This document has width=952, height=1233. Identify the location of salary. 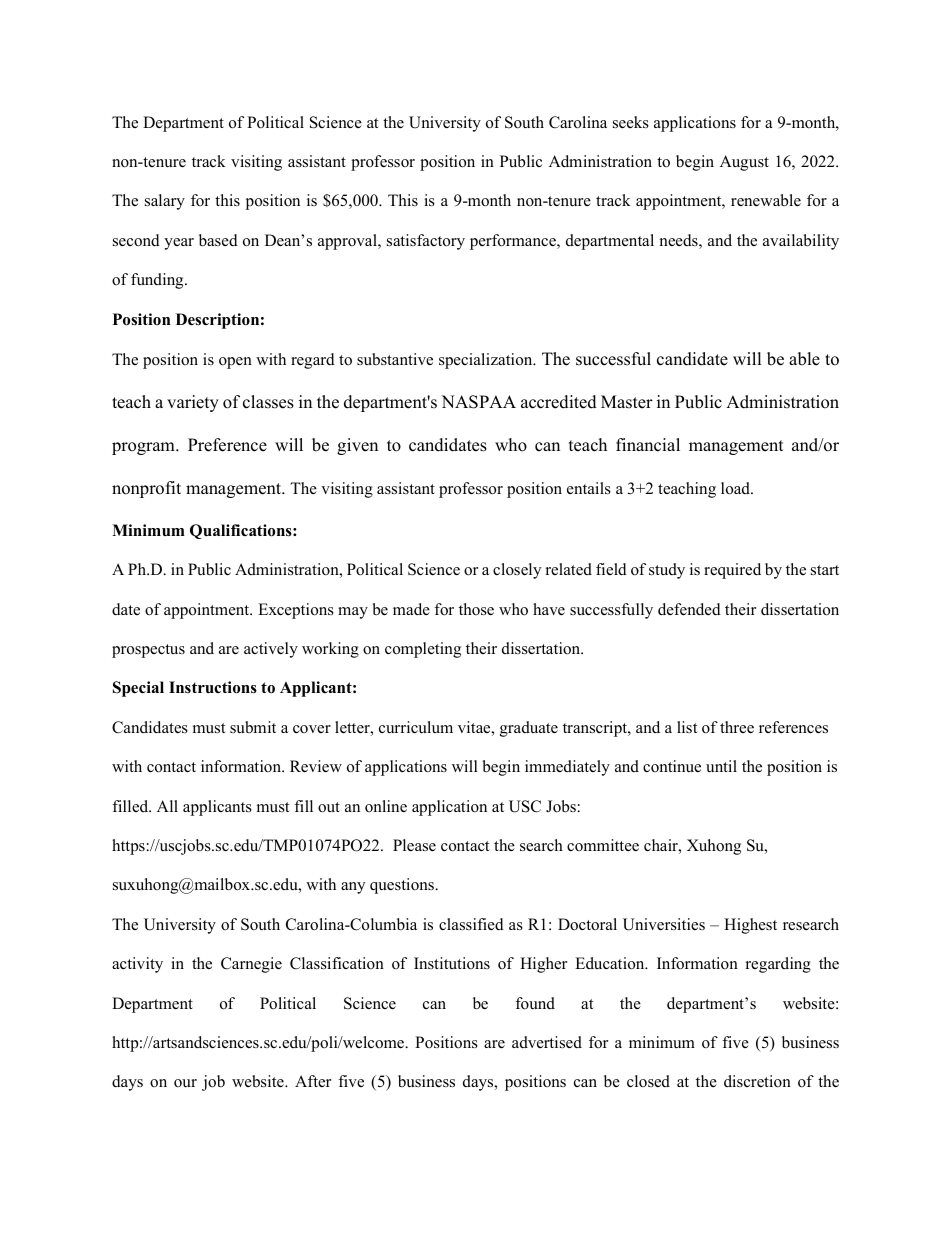
(165, 202).
